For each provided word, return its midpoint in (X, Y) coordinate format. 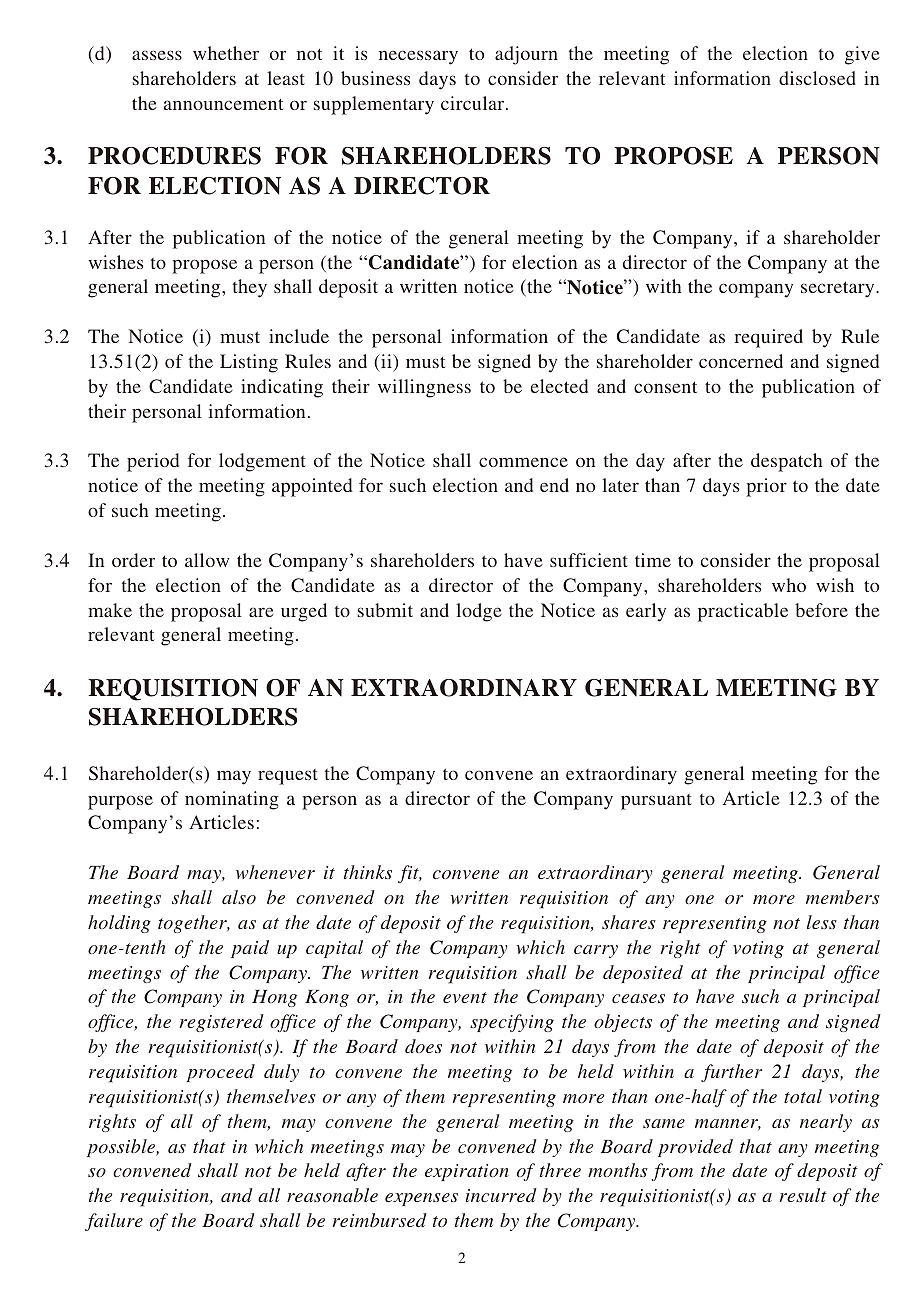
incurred (501, 1195)
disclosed (817, 78)
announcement (223, 104)
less (822, 922)
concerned (741, 361)
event (465, 997)
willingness (424, 388)
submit (385, 610)
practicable (743, 612)
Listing (249, 363)
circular (474, 103)
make (110, 610)
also (239, 897)
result (803, 1195)
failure (114, 1222)
